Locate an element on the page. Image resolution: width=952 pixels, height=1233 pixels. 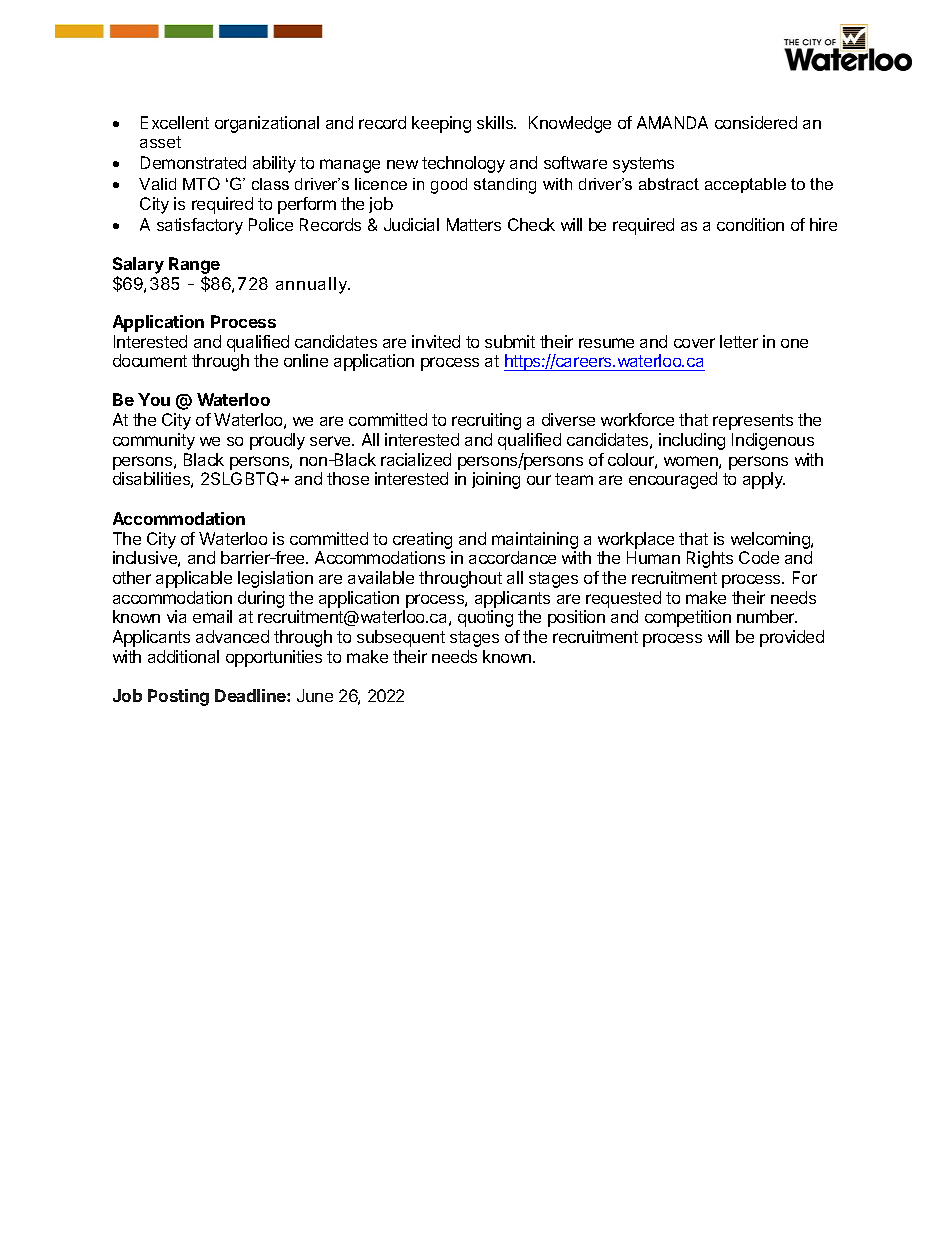
Deadline is located at coordinates (251, 695).
